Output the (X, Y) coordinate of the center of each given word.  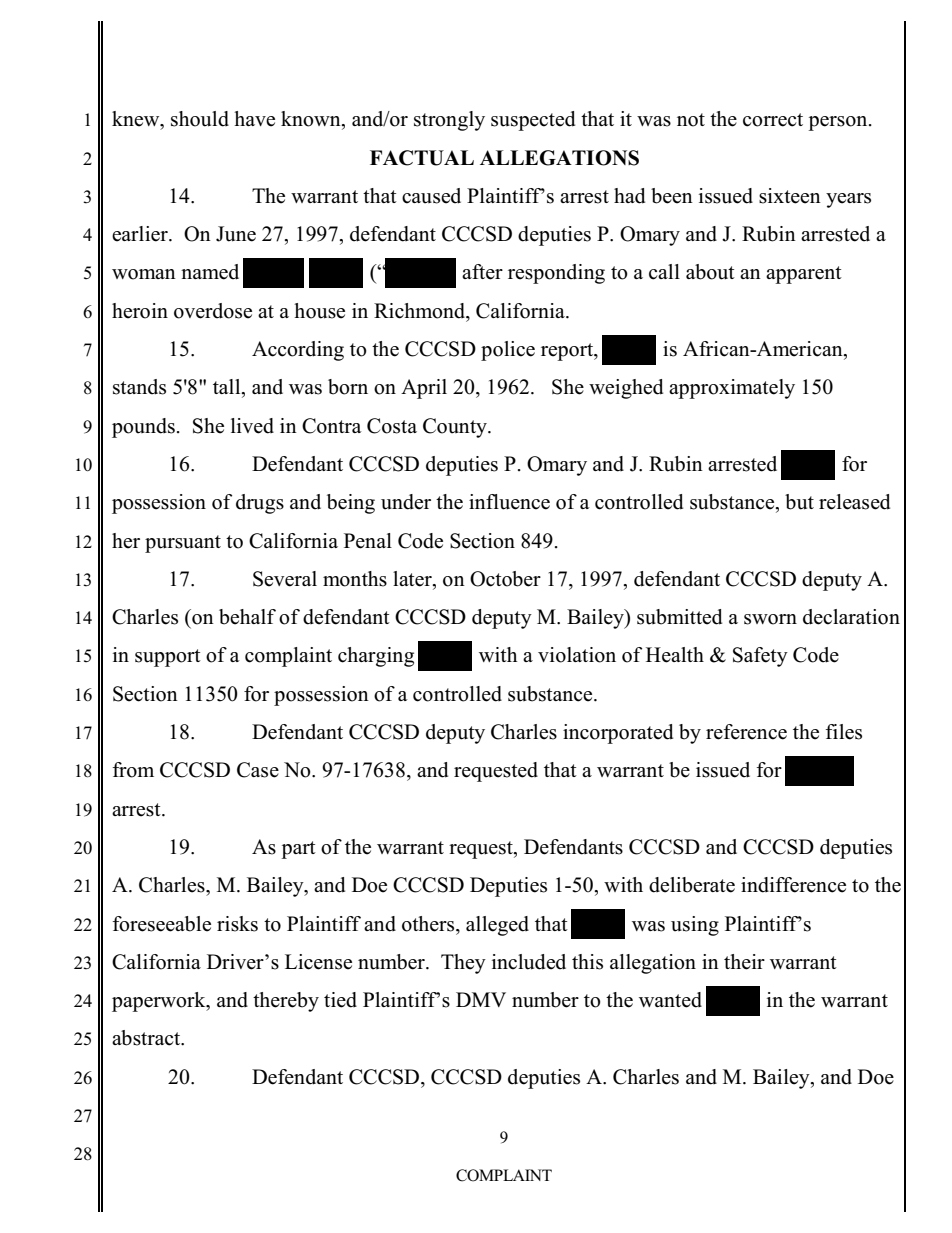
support (168, 658)
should (200, 119)
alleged (497, 926)
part (298, 850)
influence (509, 502)
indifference (793, 885)
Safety (760, 657)
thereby (286, 1002)
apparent (804, 275)
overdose (213, 311)
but (799, 502)
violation (577, 655)
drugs (260, 504)
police (508, 351)
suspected (533, 121)
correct (773, 120)
